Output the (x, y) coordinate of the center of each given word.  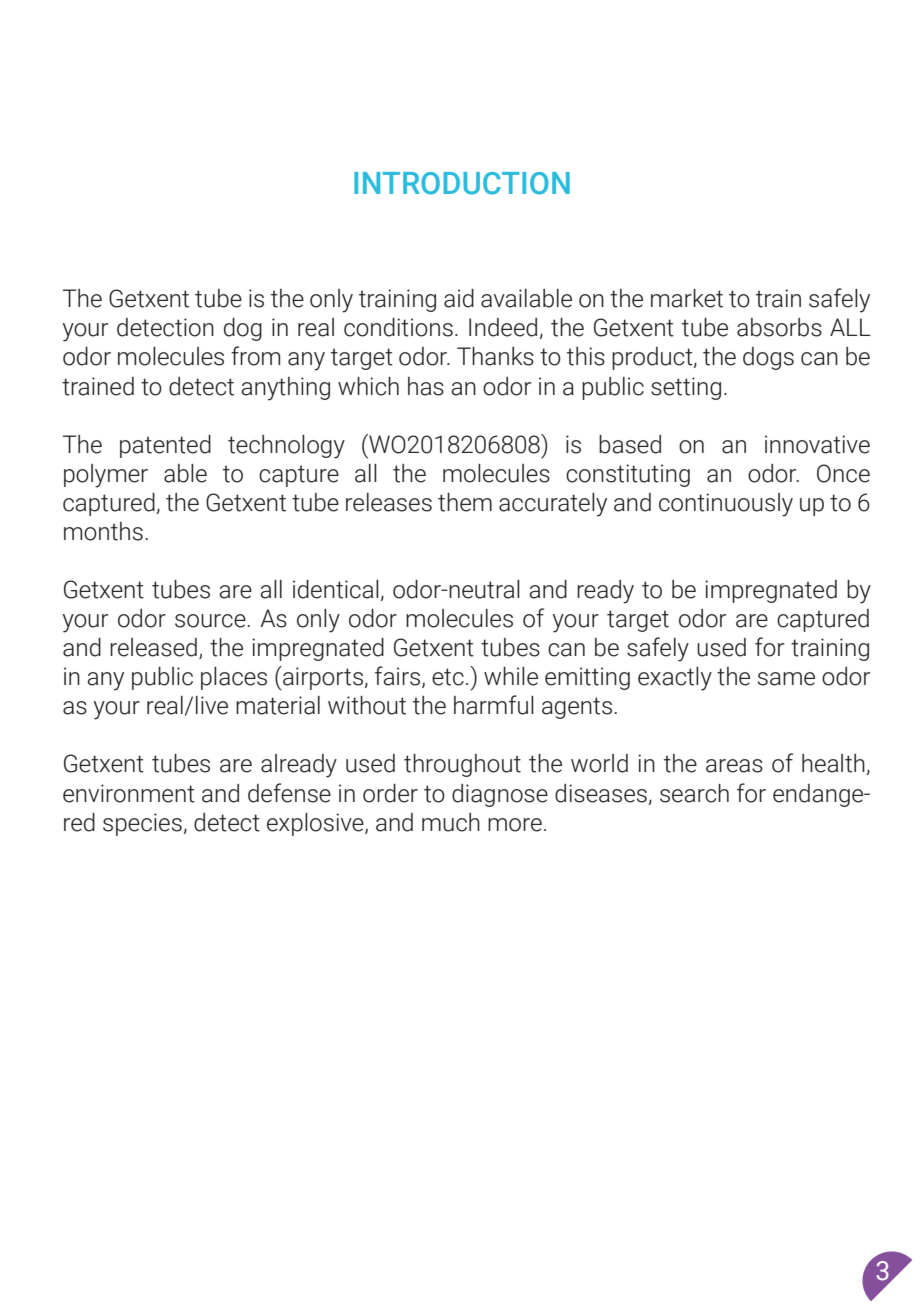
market (687, 298)
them (465, 502)
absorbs (779, 327)
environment (129, 793)
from (255, 356)
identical (336, 589)
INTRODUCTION (462, 183)
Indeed (503, 327)
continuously (726, 505)
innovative (817, 444)
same (786, 679)
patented (165, 446)
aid (459, 298)
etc (448, 677)
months (103, 531)
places (234, 678)
